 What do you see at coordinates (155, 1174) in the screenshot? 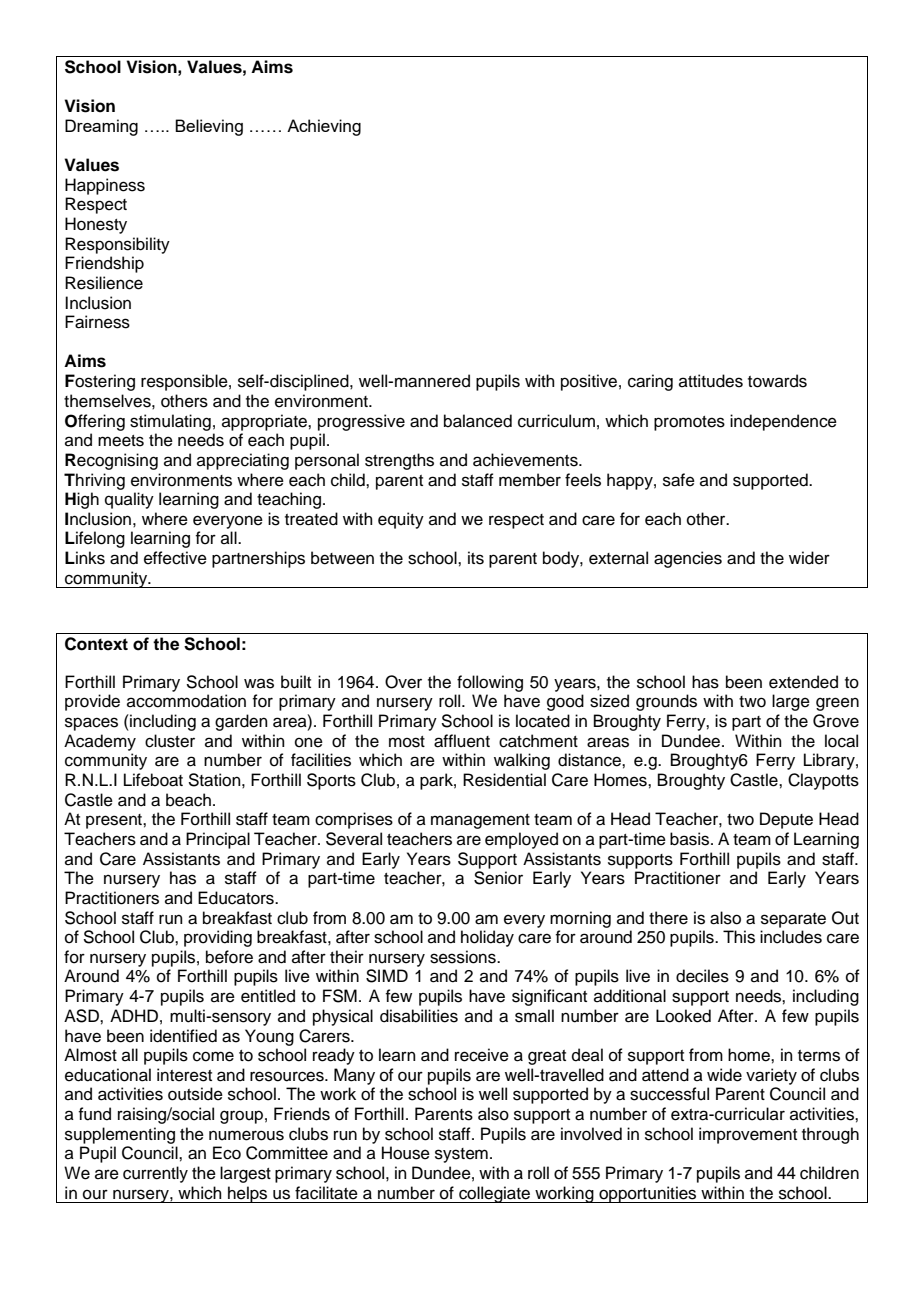
I see `currently` at bounding box center [155, 1174].
